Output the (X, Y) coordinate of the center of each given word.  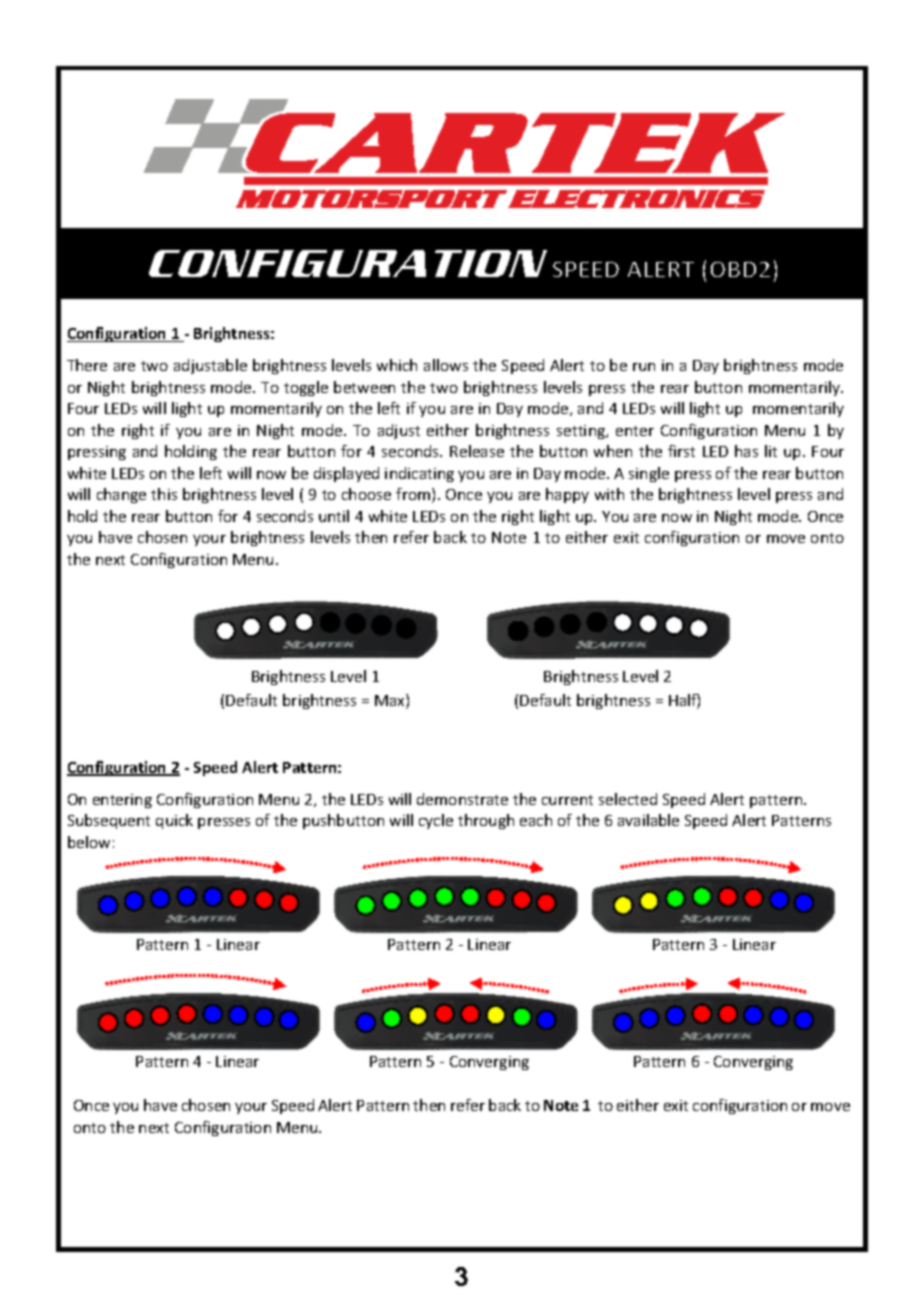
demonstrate (462, 799)
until (334, 516)
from (414, 495)
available (648, 820)
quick (174, 821)
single (649, 474)
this (164, 494)
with (609, 494)
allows (446, 365)
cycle (436, 821)
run (644, 367)
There (87, 365)
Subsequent (109, 821)
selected (628, 799)
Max (391, 701)
